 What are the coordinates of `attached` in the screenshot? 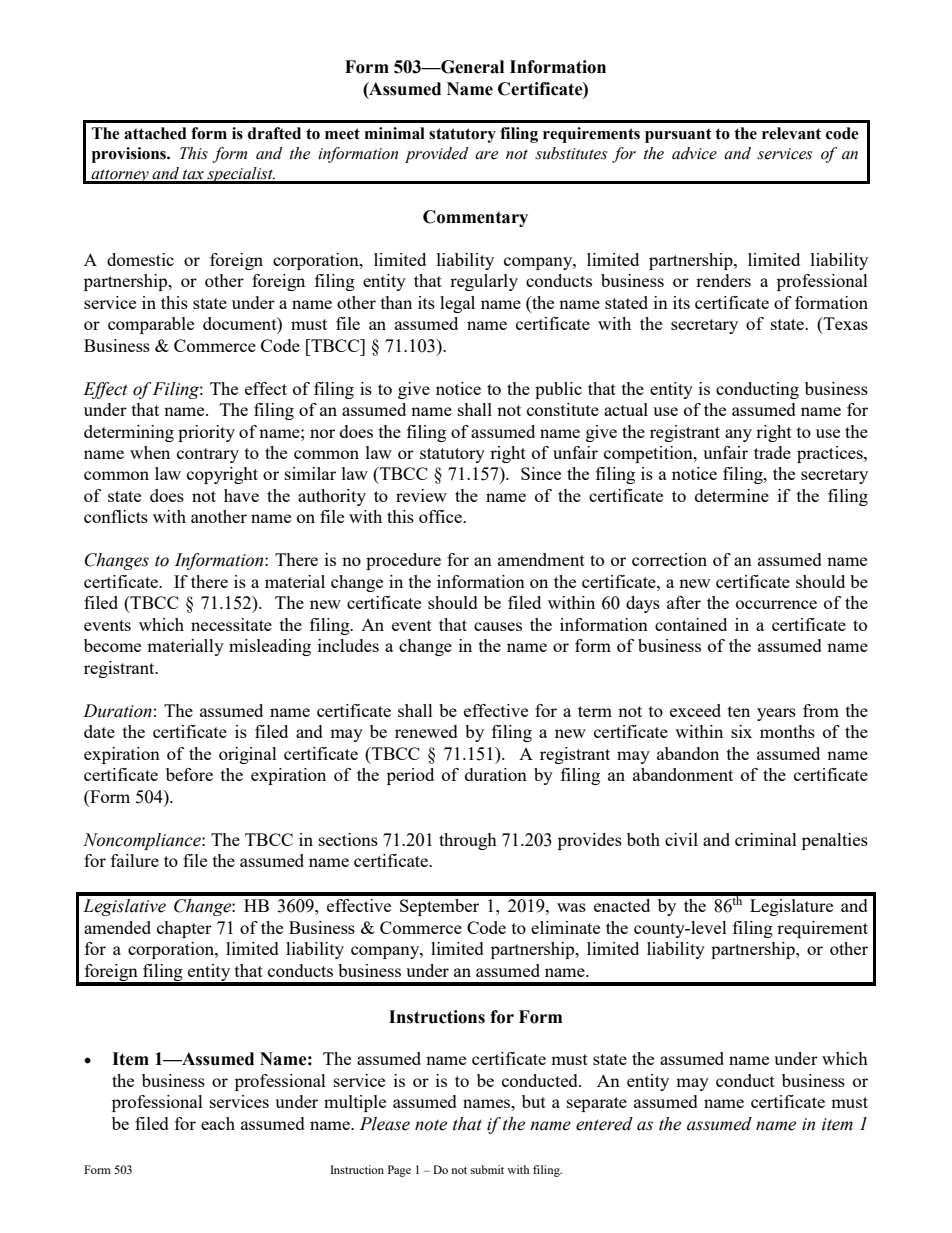 It's located at (155, 133).
